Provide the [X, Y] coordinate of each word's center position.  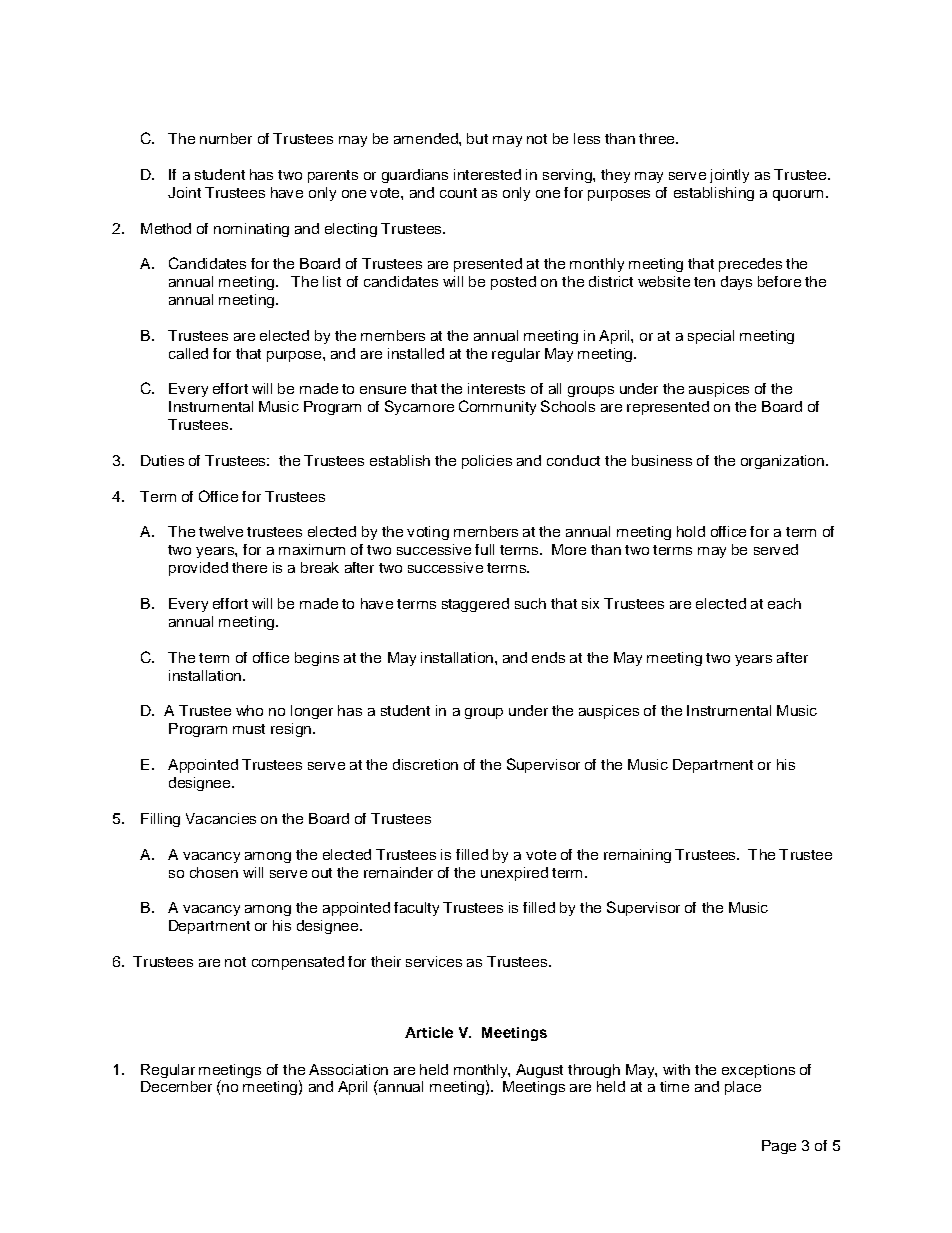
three [658, 138]
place [743, 1088]
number [226, 138]
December [176, 1086]
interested [487, 174]
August [539, 1071]
